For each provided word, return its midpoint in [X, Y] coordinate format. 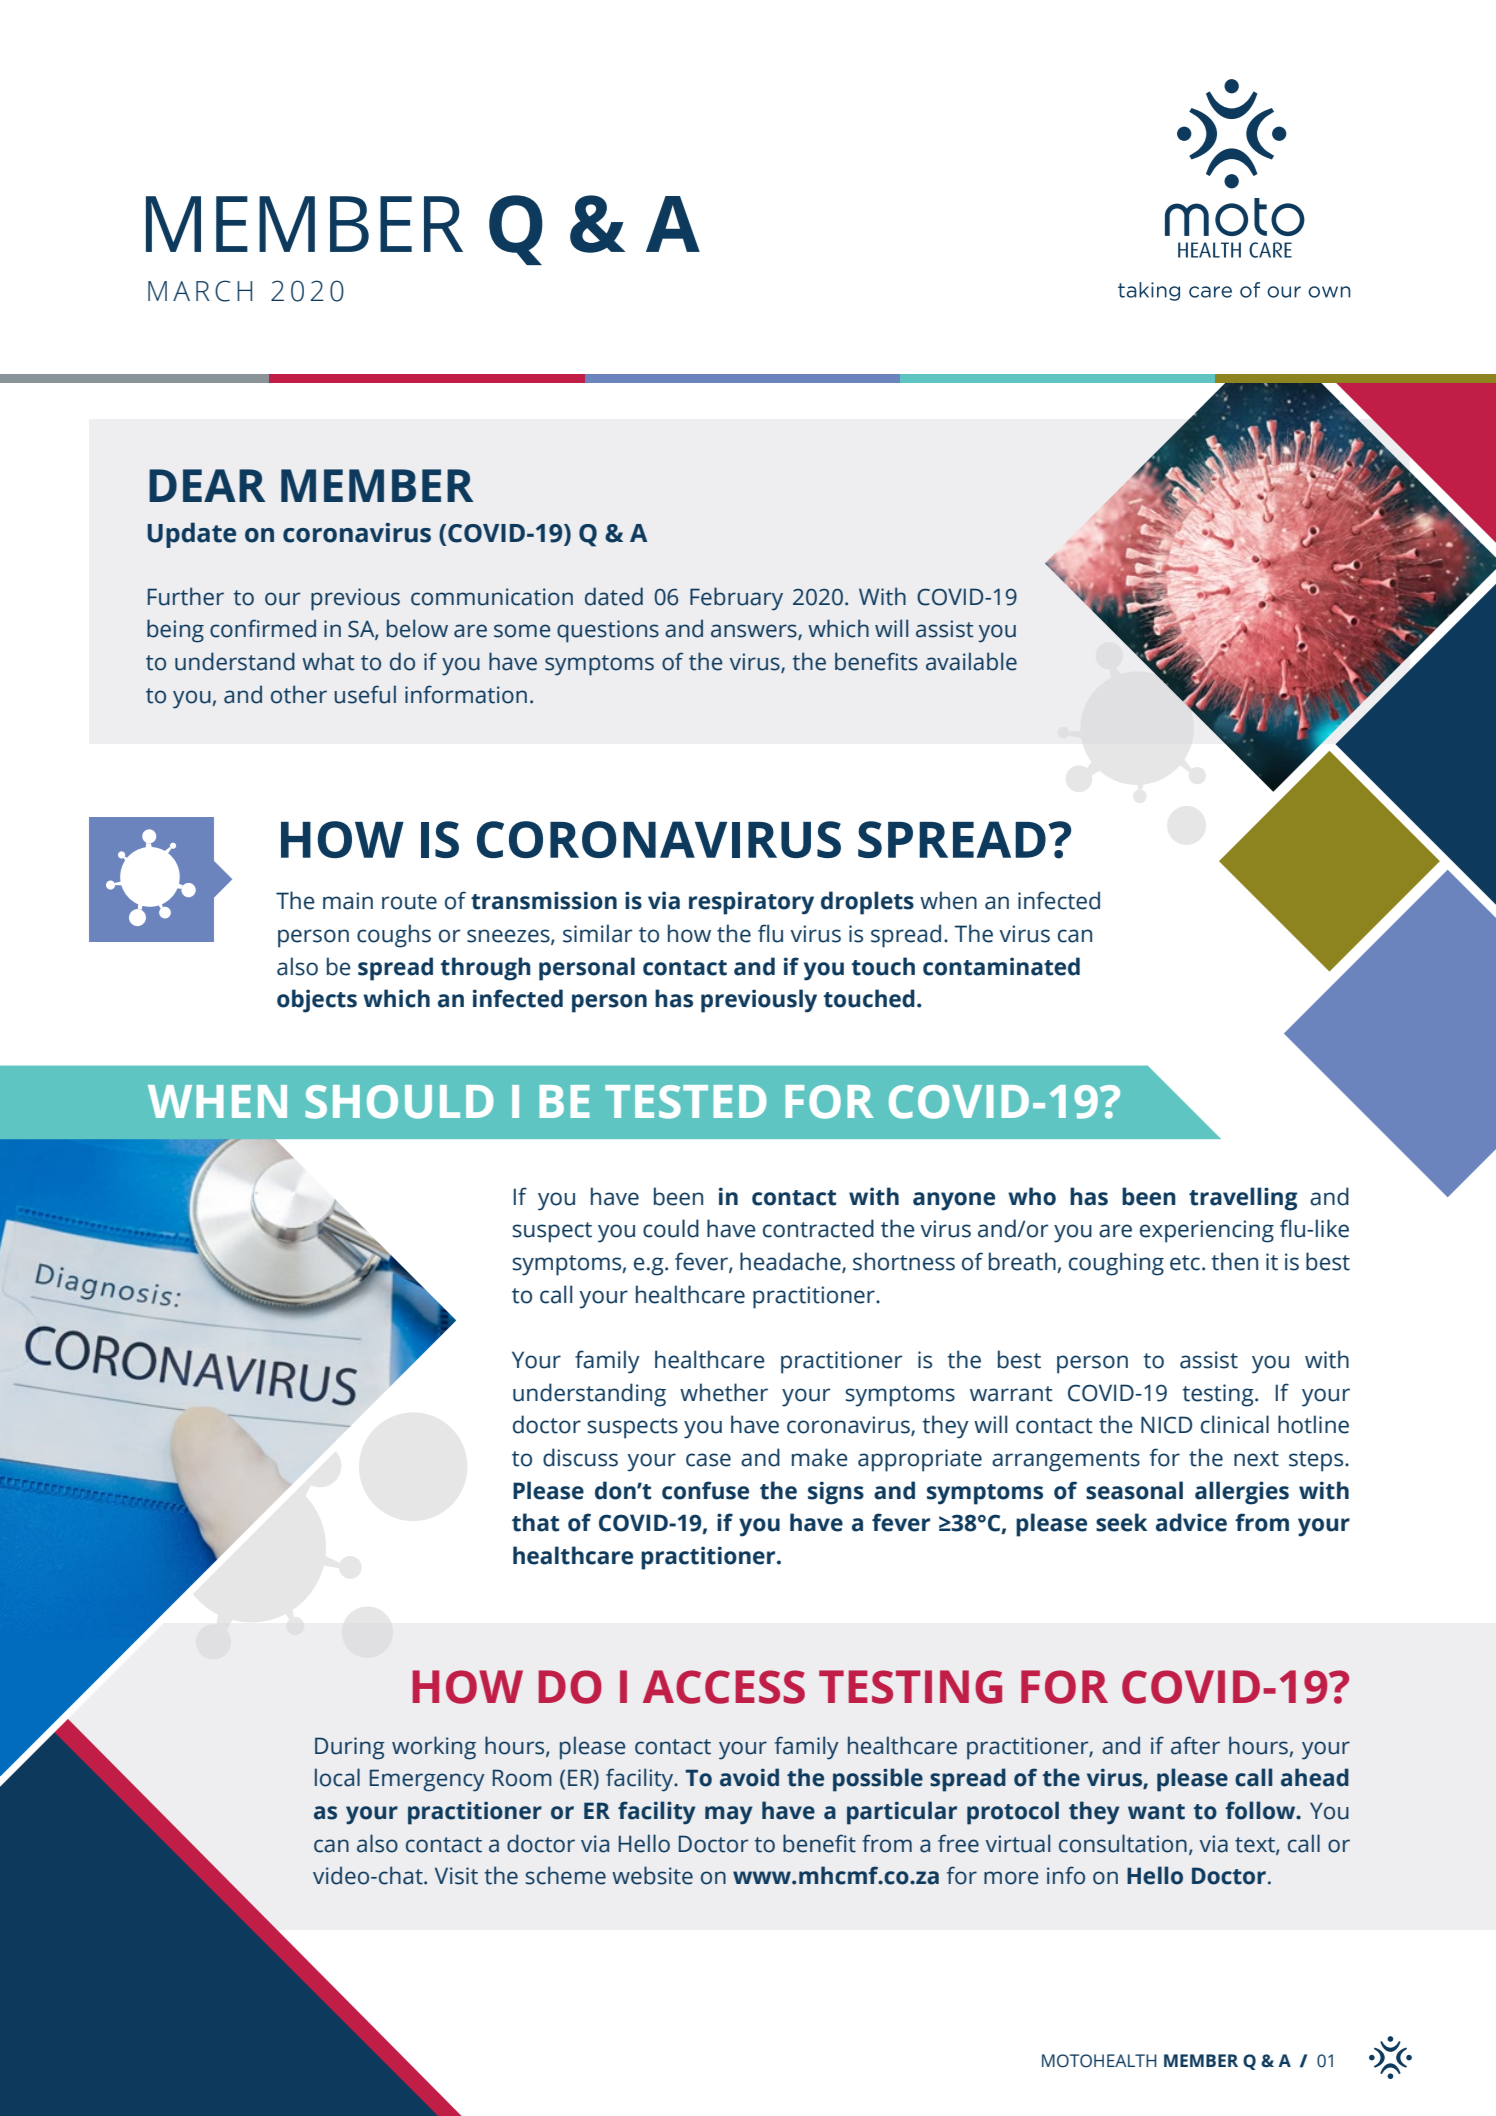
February [736, 599]
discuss [580, 1457]
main [348, 901]
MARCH [200, 291]
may [729, 1815]
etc [1185, 1263]
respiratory [751, 903]
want [1156, 1812]
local [337, 1777]
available [971, 661]
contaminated [1001, 966]
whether [724, 1392]
